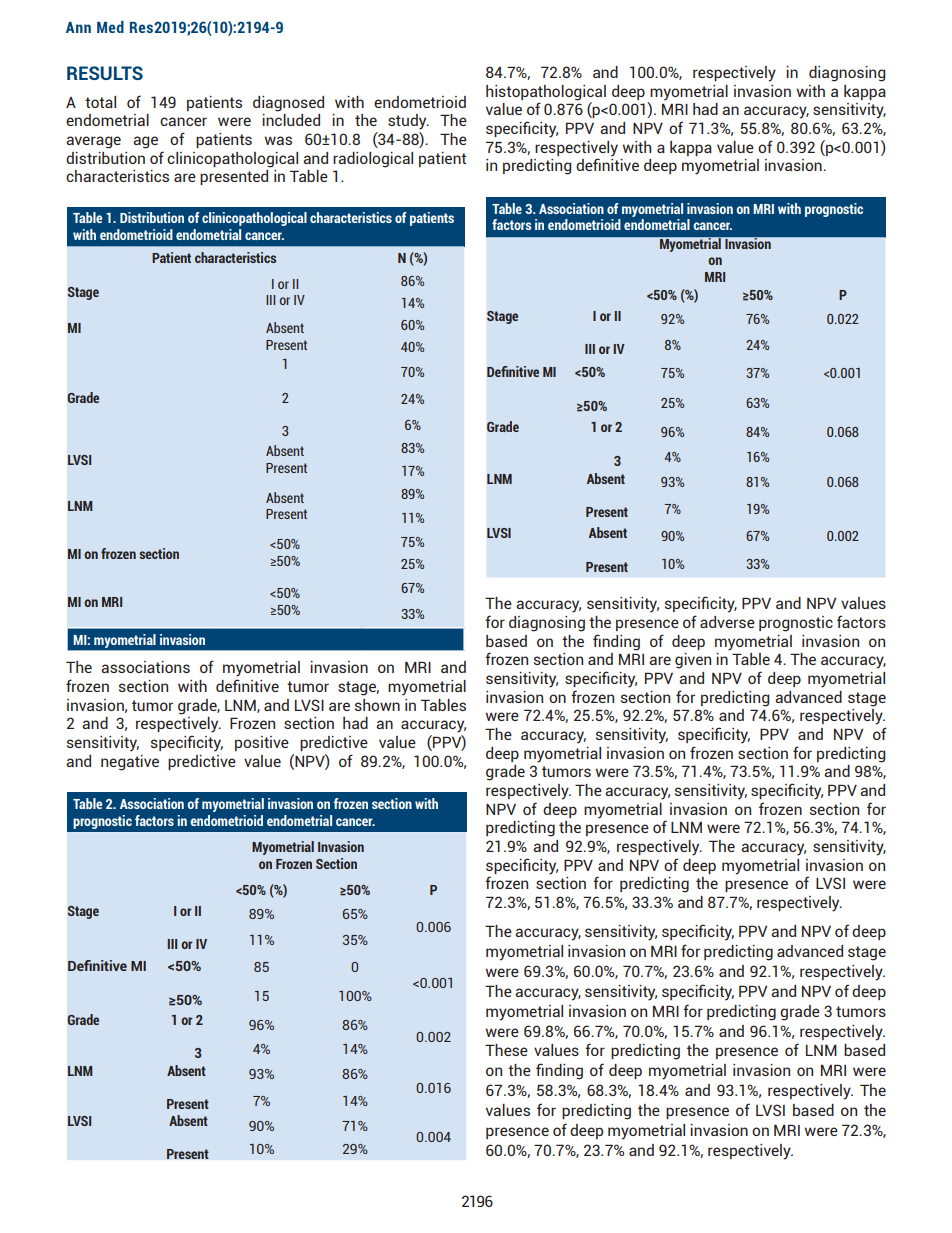 The width and height of the page is (952, 1233). I want to click on negative, so click(130, 763).
